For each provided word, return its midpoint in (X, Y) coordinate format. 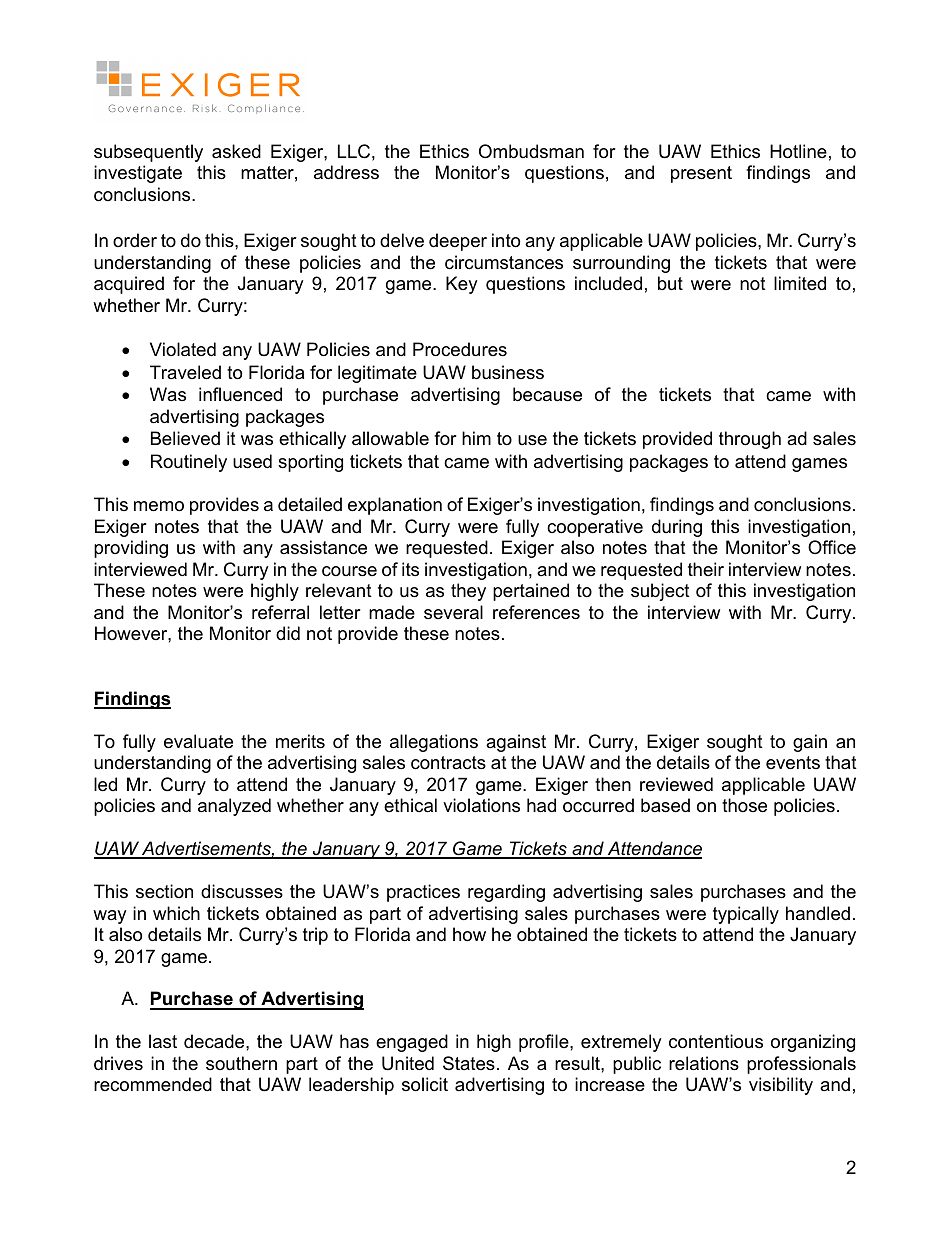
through (750, 440)
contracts (448, 763)
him (476, 438)
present (701, 174)
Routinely (189, 463)
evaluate (198, 741)
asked (236, 151)
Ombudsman (531, 151)
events (793, 763)
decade (215, 1041)
